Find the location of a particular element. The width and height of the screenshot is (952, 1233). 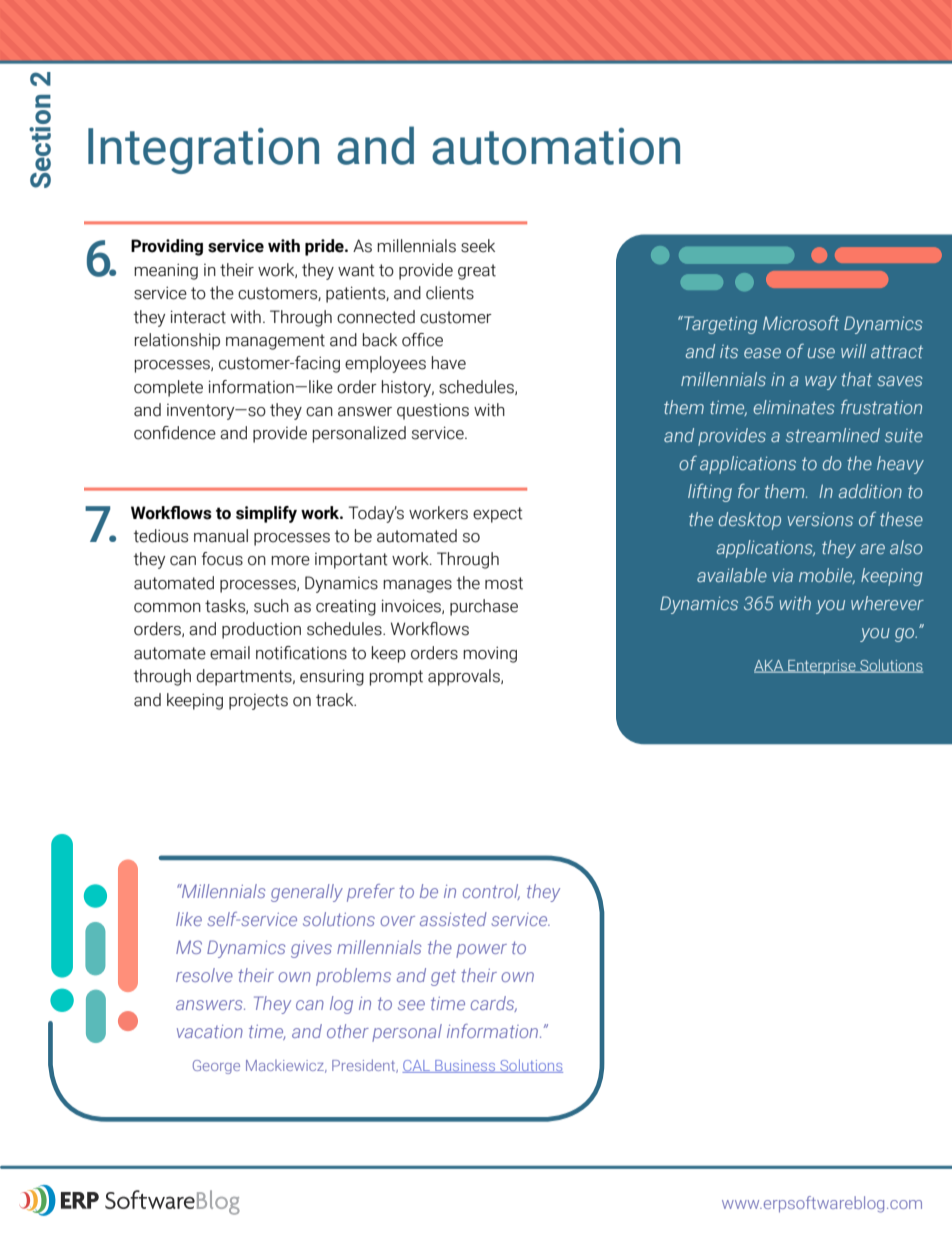

Enterprise is located at coordinates (822, 667).
